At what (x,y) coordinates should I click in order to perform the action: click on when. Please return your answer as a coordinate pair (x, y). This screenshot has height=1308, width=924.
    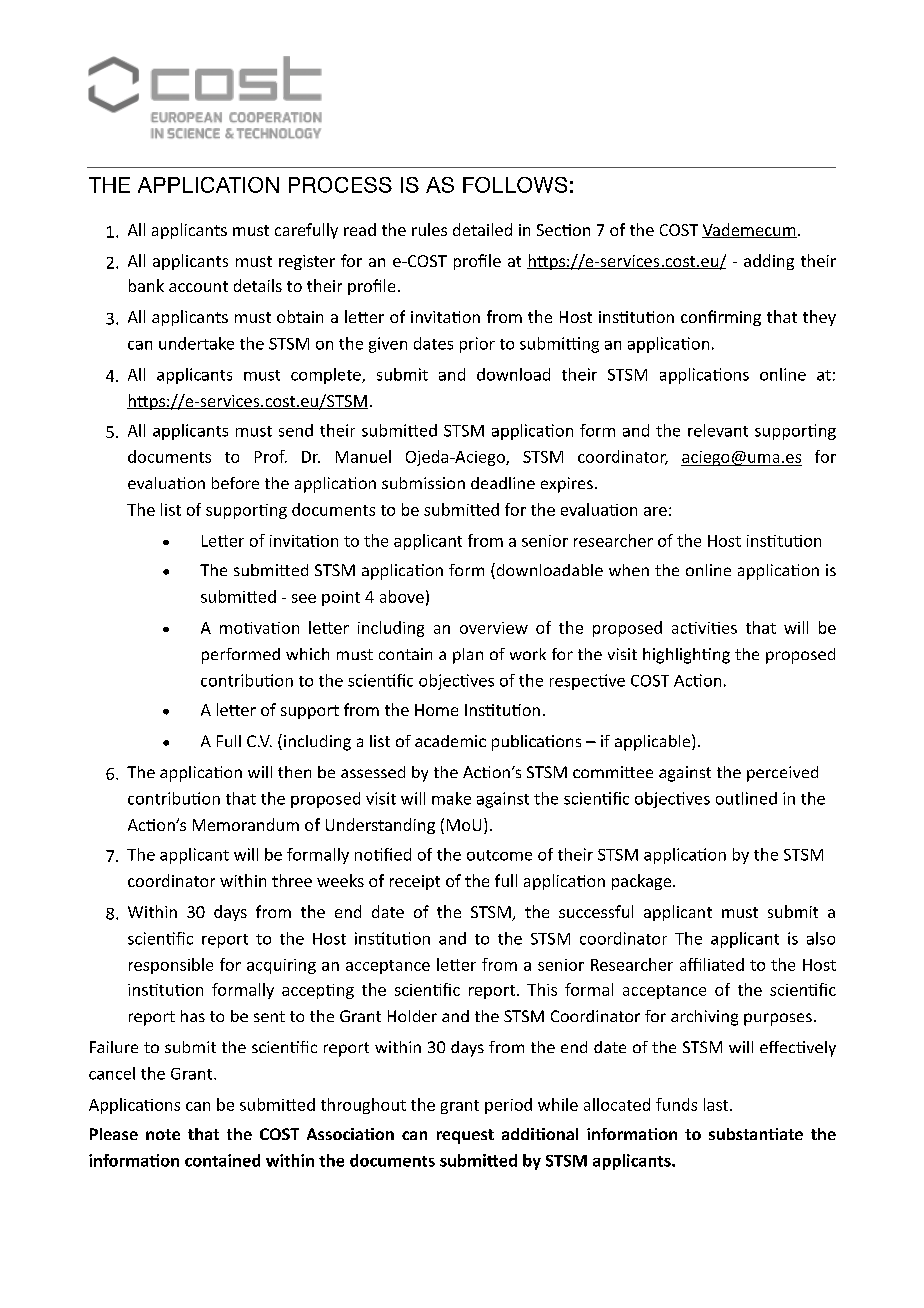
    Looking at the image, I should click on (629, 570).
